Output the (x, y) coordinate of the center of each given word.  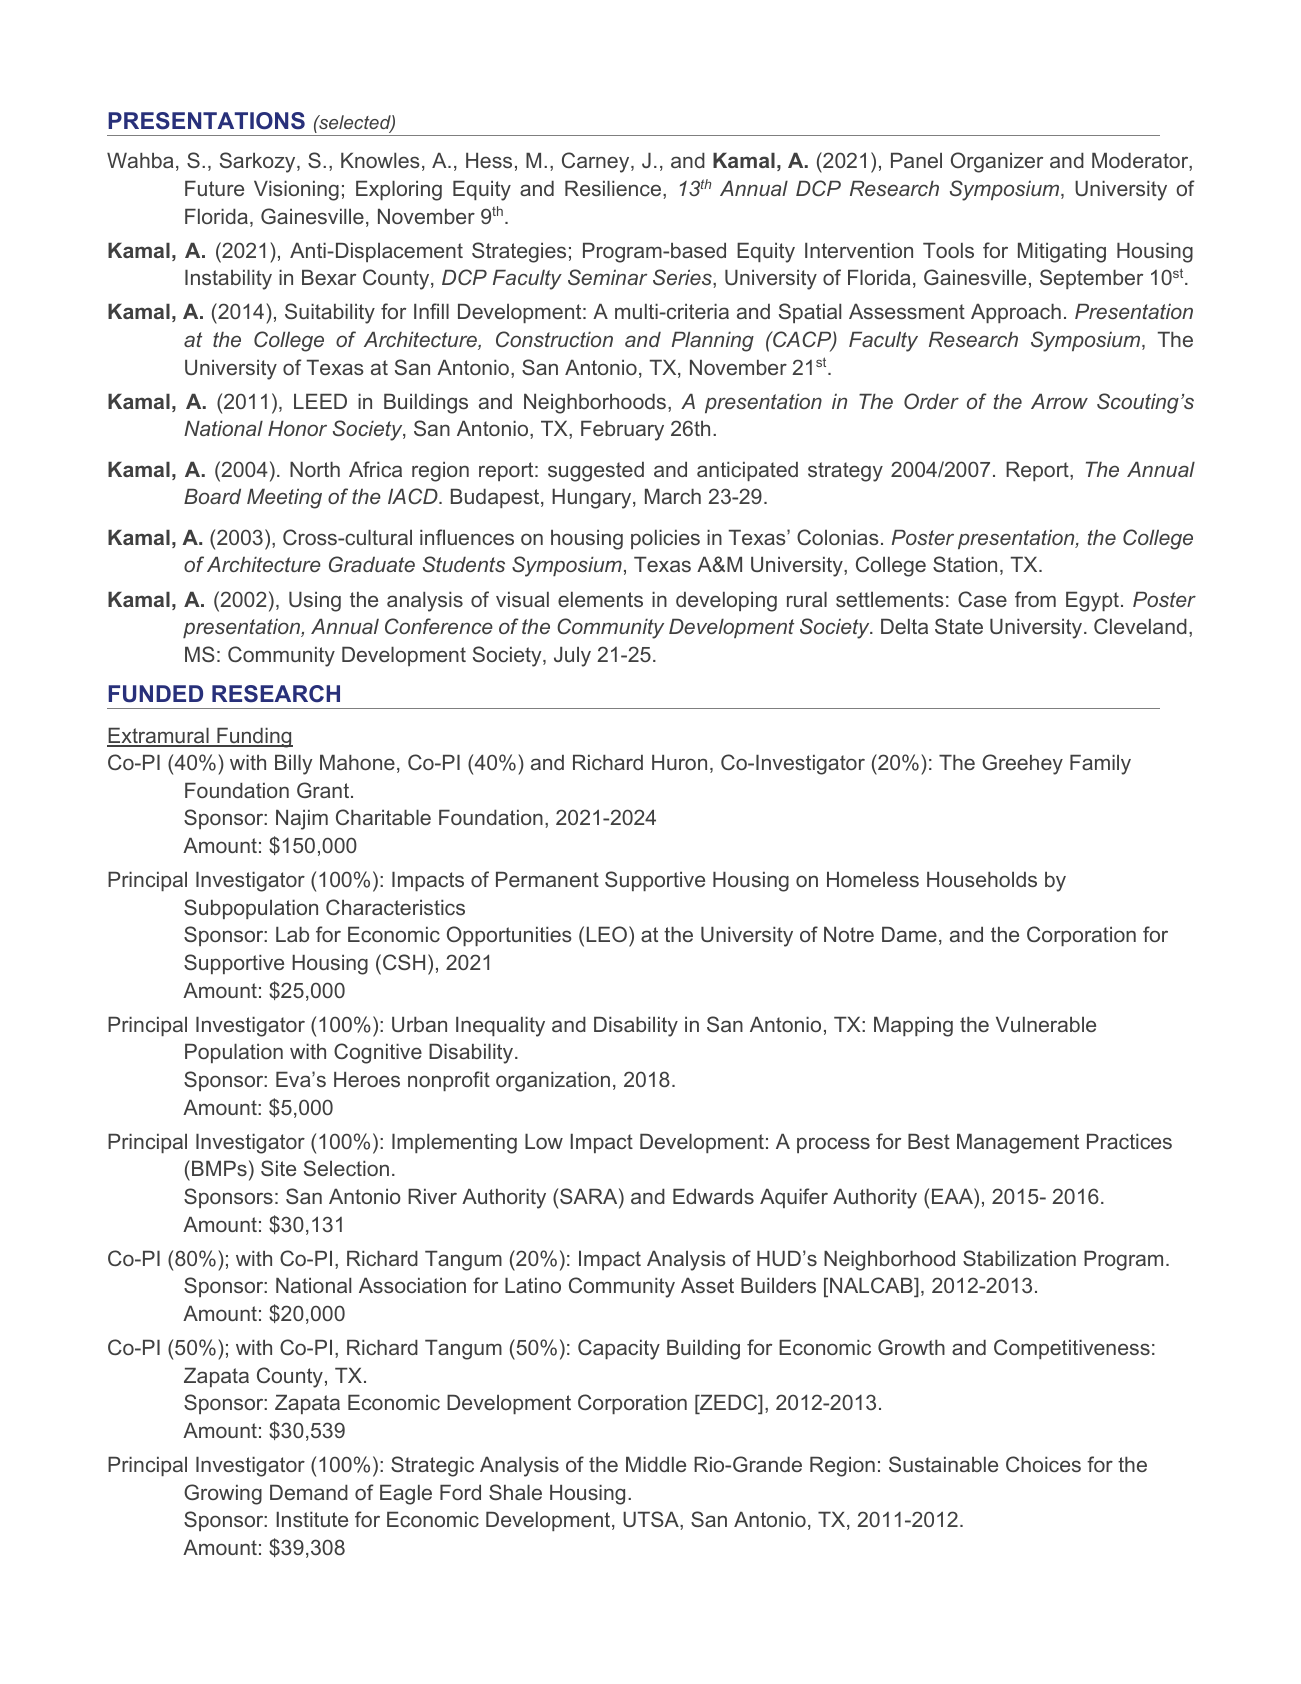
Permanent (547, 879)
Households (982, 879)
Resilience (614, 188)
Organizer (997, 162)
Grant (324, 790)
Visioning (296, 191)
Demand (309, 1492)
